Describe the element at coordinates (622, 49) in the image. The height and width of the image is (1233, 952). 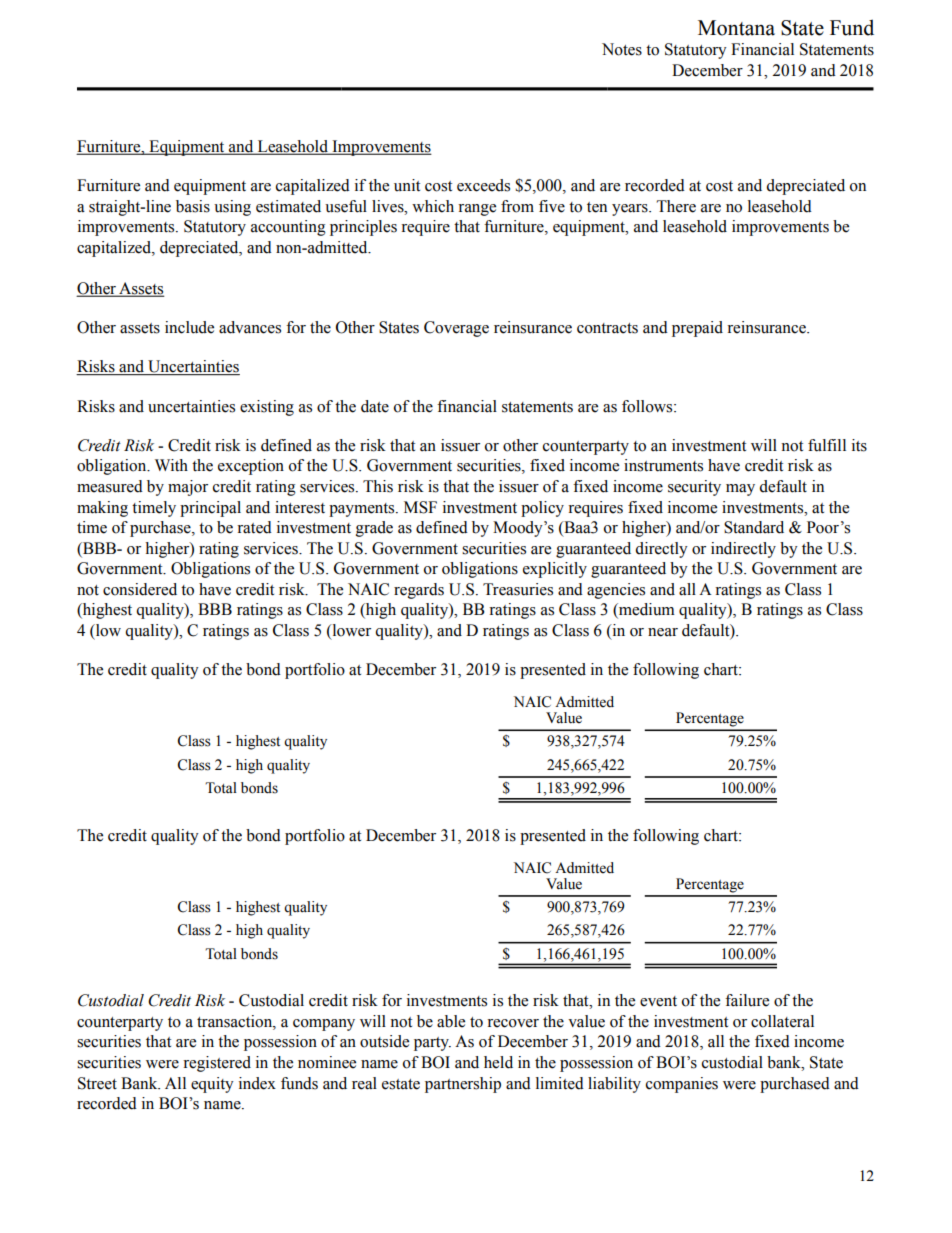
I see `Notes` at that location.
